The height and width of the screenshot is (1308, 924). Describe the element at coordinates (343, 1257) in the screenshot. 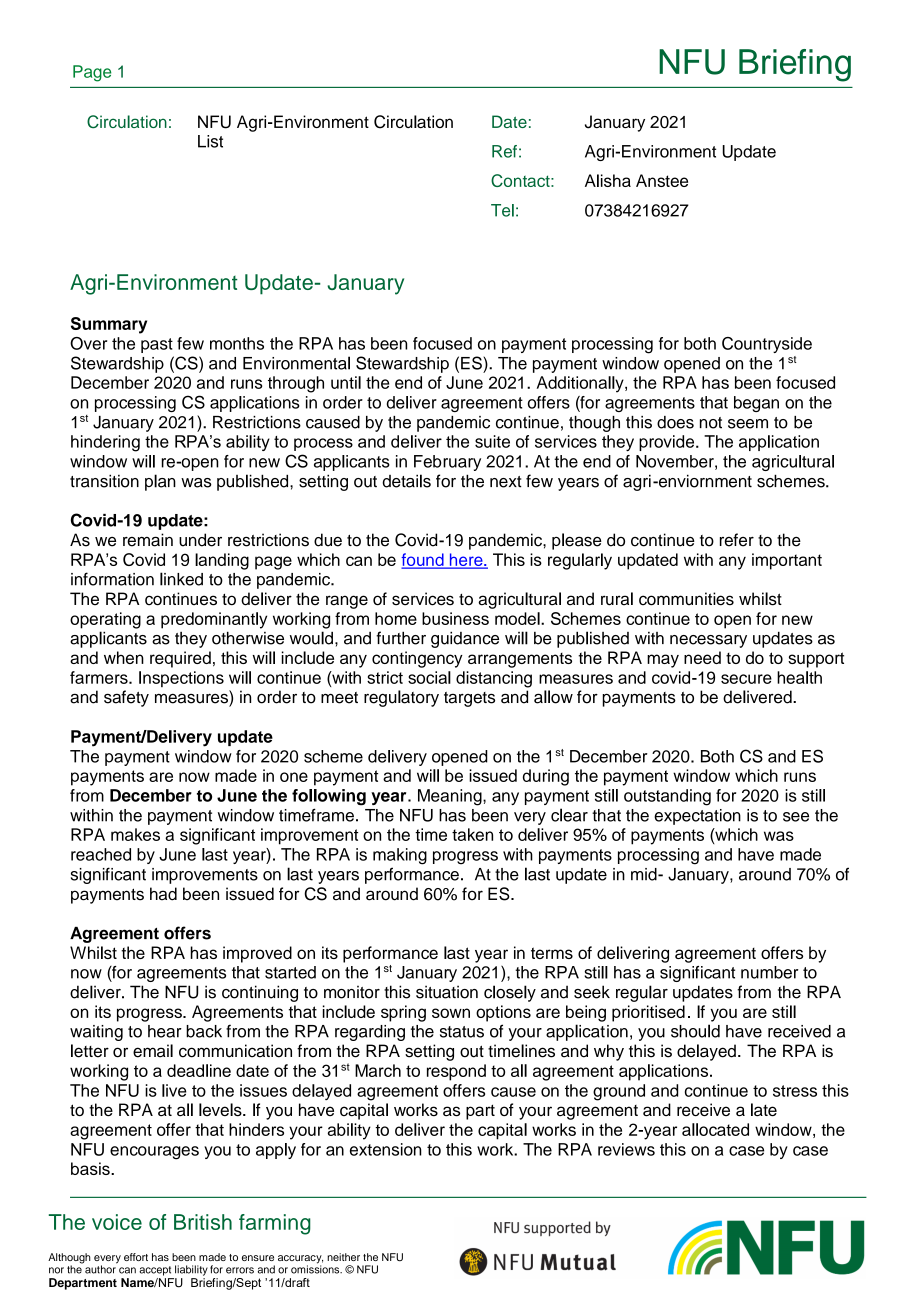

I see `neither` at that location.
